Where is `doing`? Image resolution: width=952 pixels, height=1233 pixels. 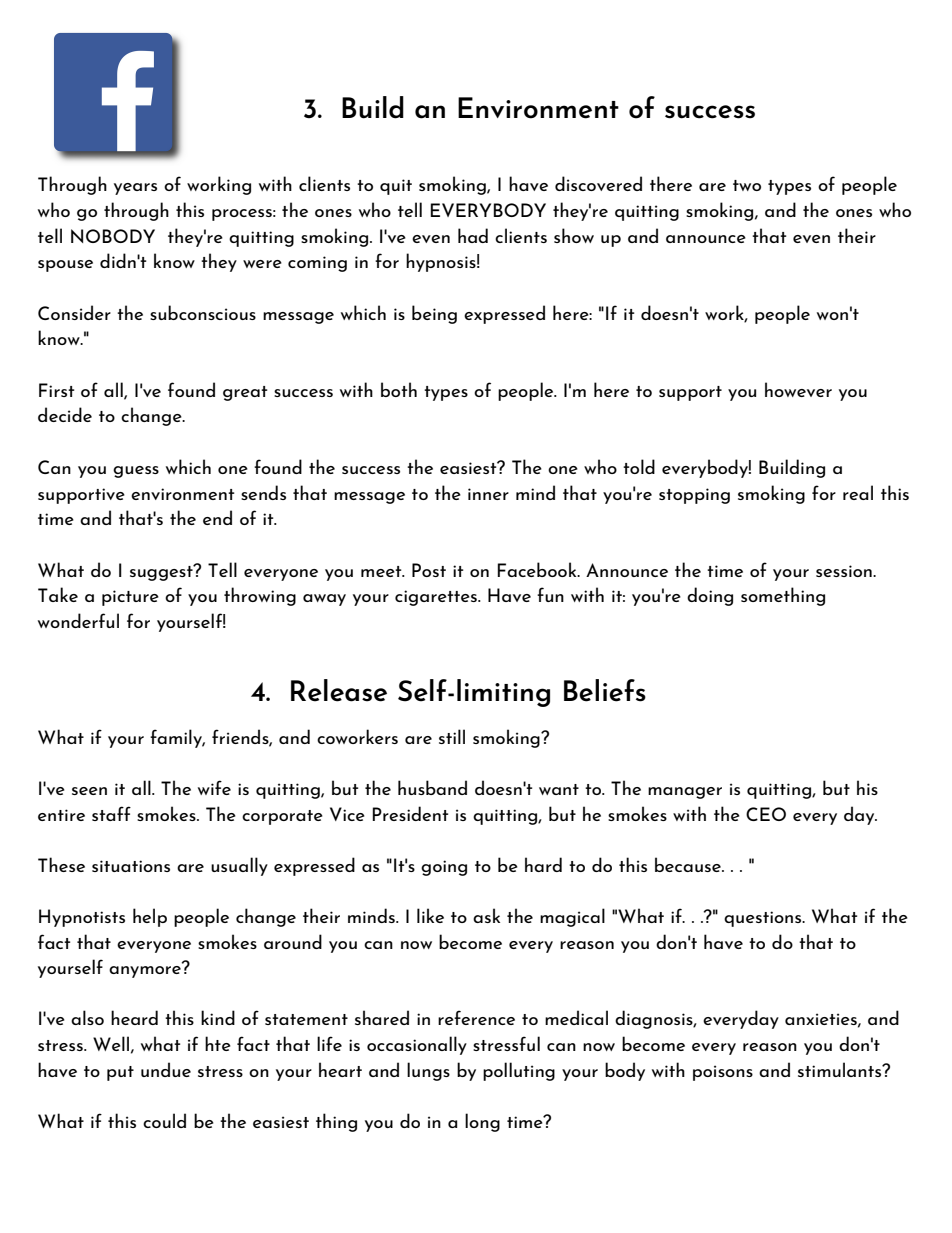
doing is located at coordinates (710, 596).
